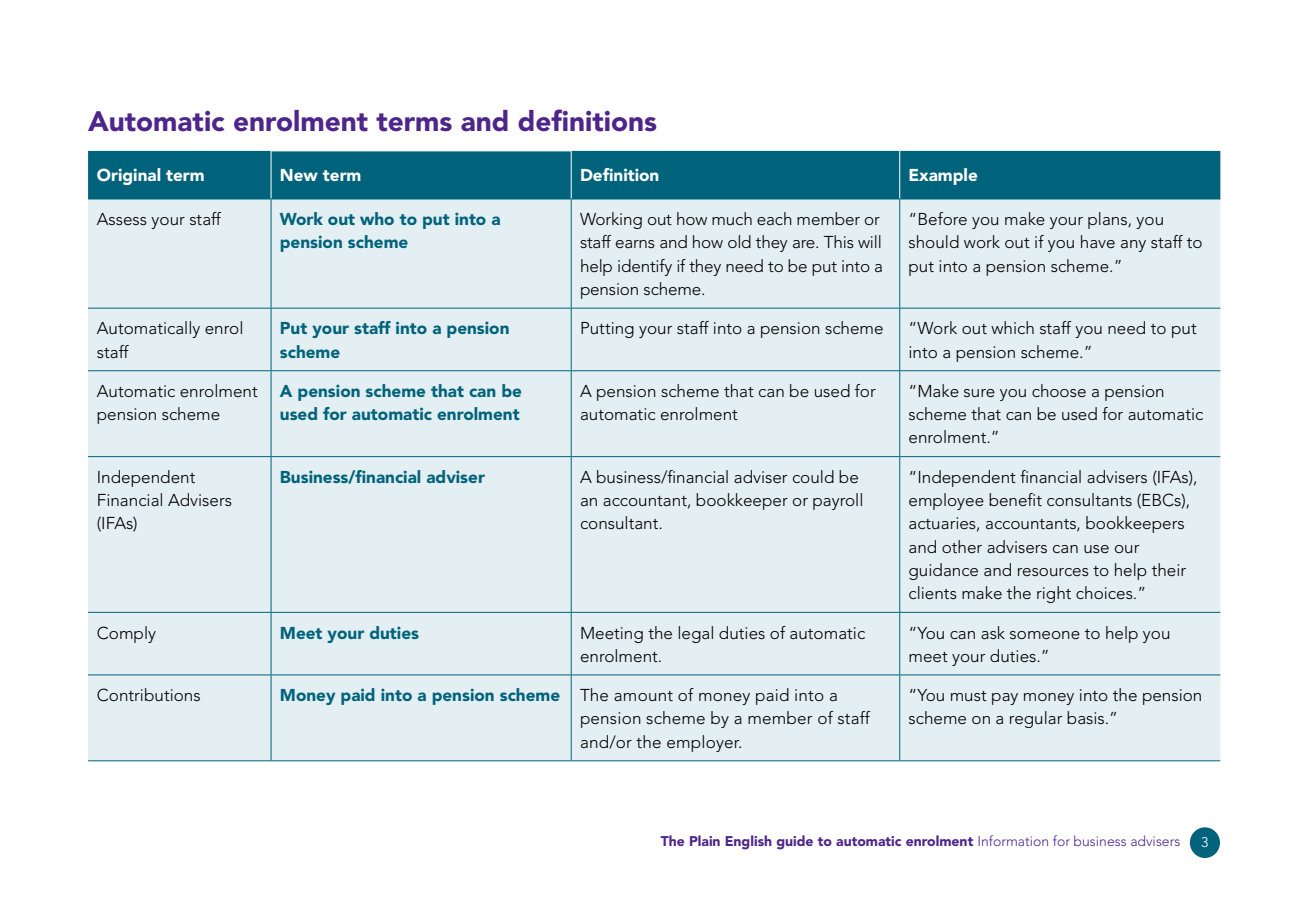 This screenshot has height=924, width=1308. Describe the element at coordinates (837, 501) in the screenshot. I see `payroll` at that location.
